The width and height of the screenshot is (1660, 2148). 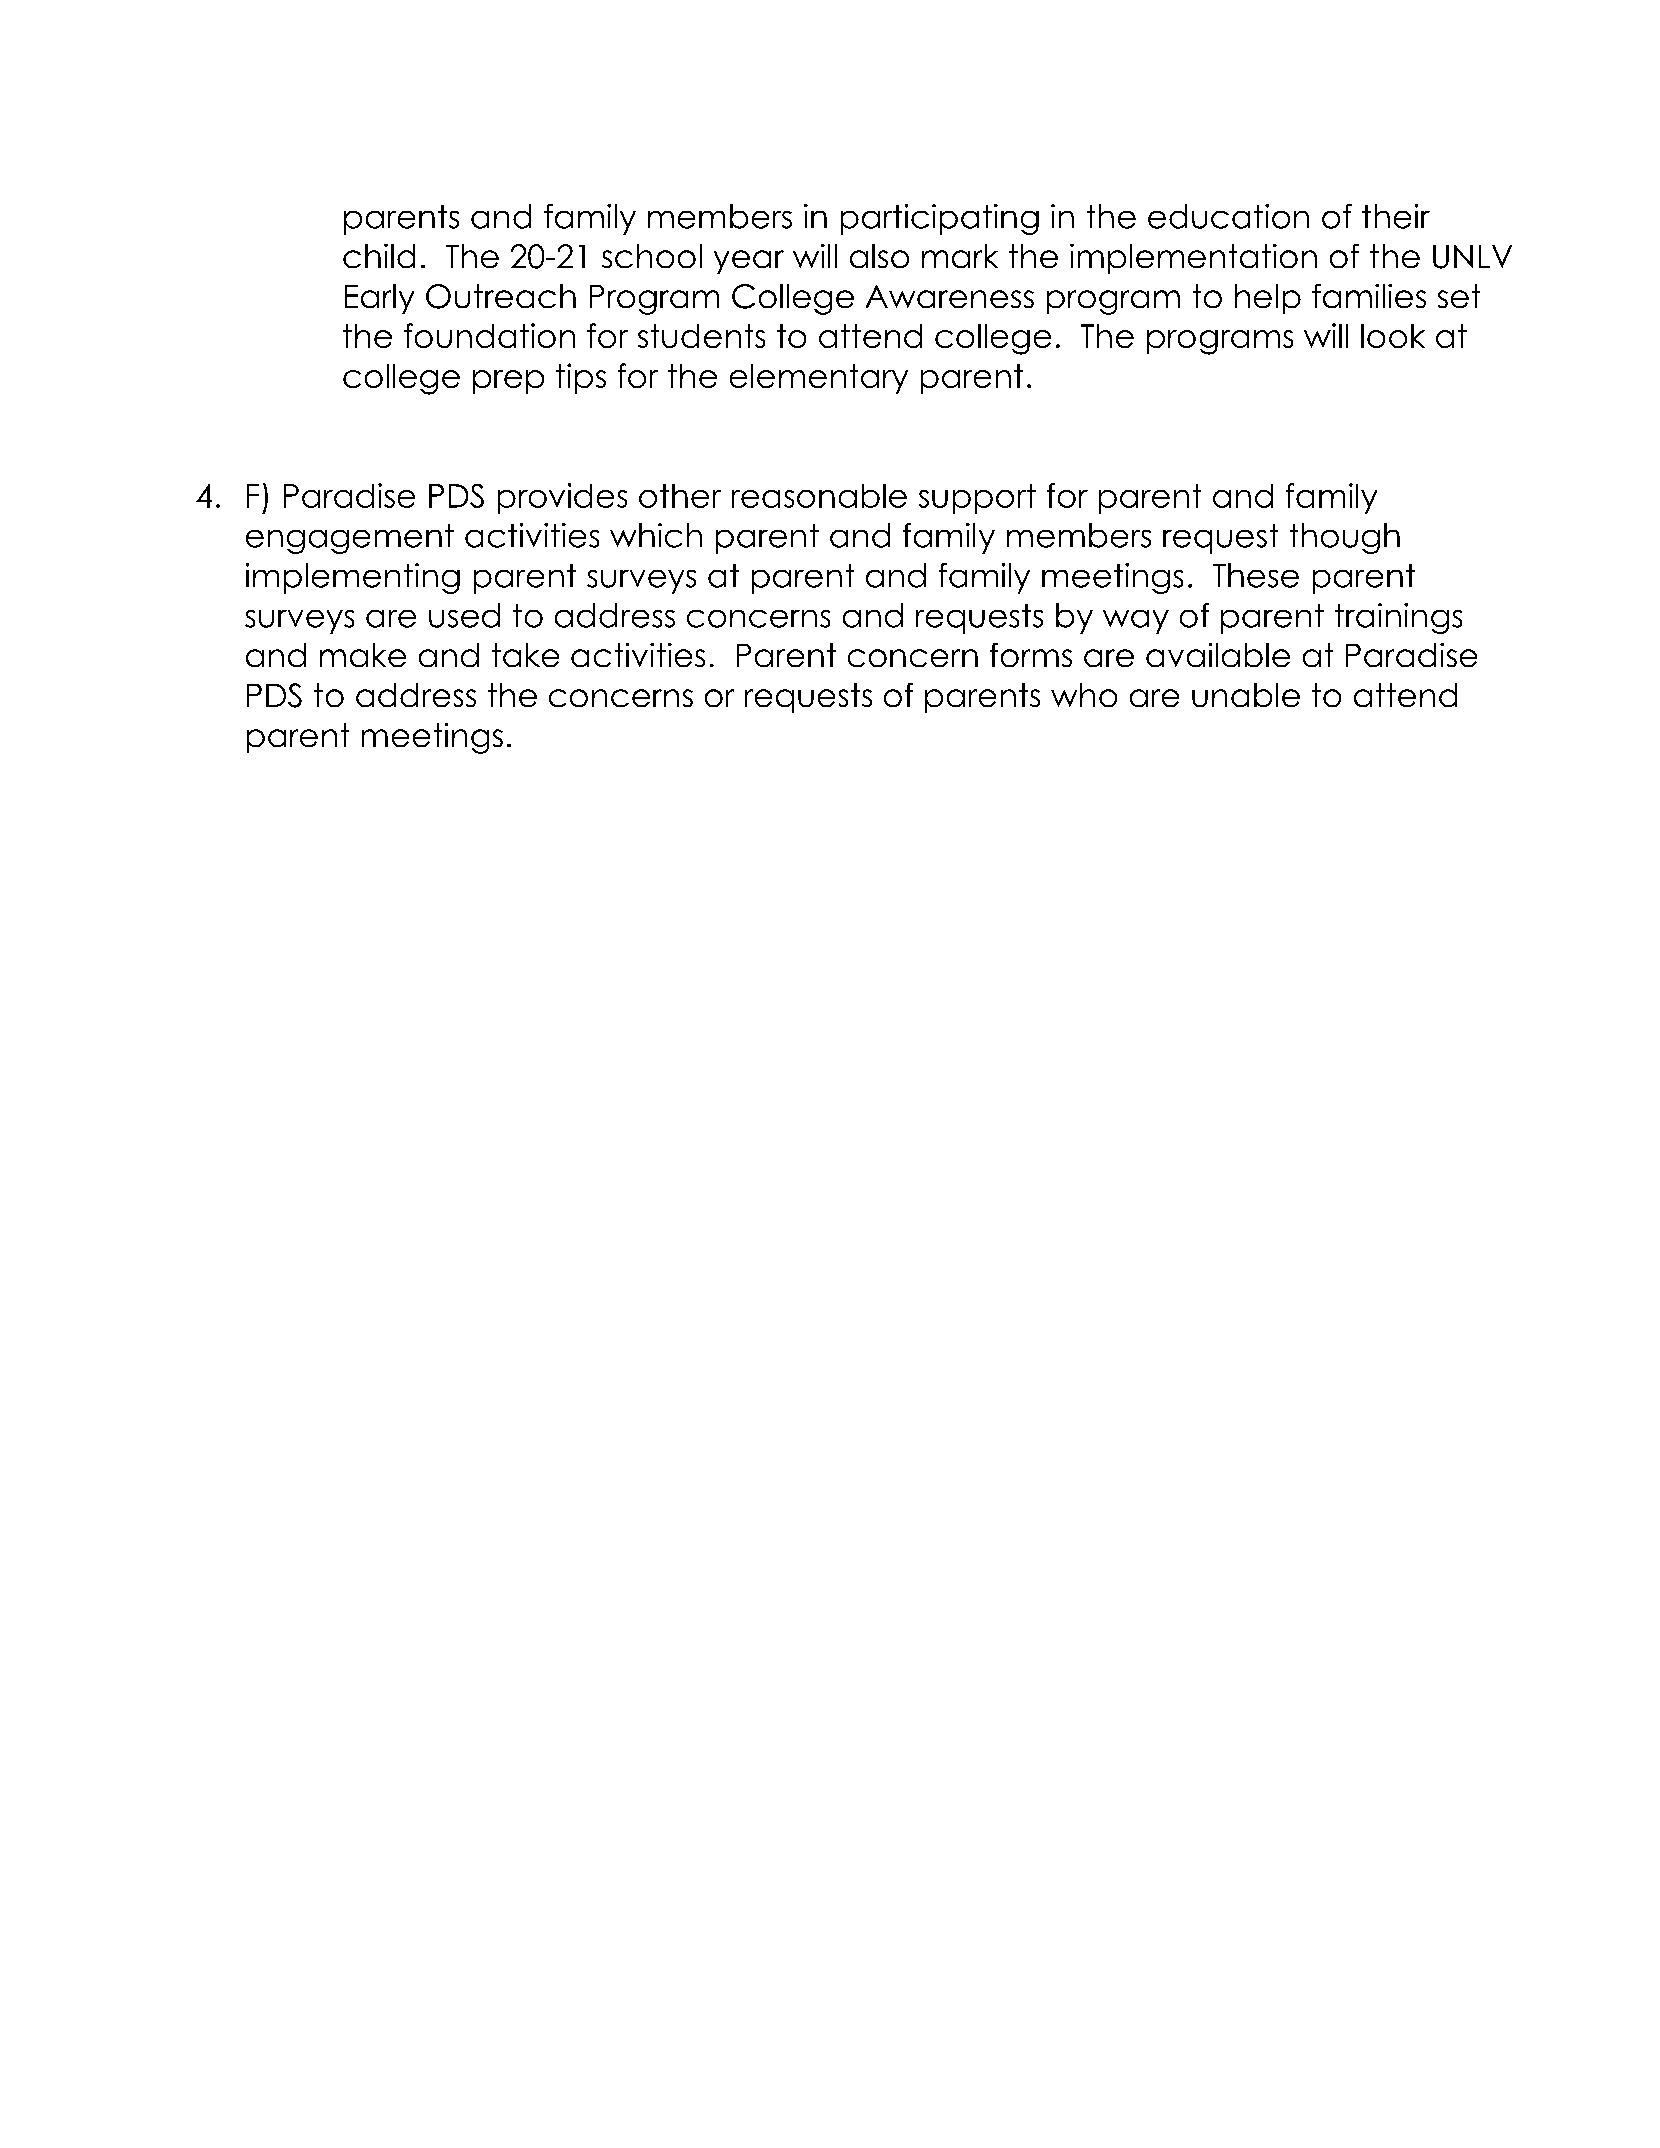 What do you see at coordinates (1396, 216) in the screenshot?
I see `their` at bounding box center [1396, 216].
